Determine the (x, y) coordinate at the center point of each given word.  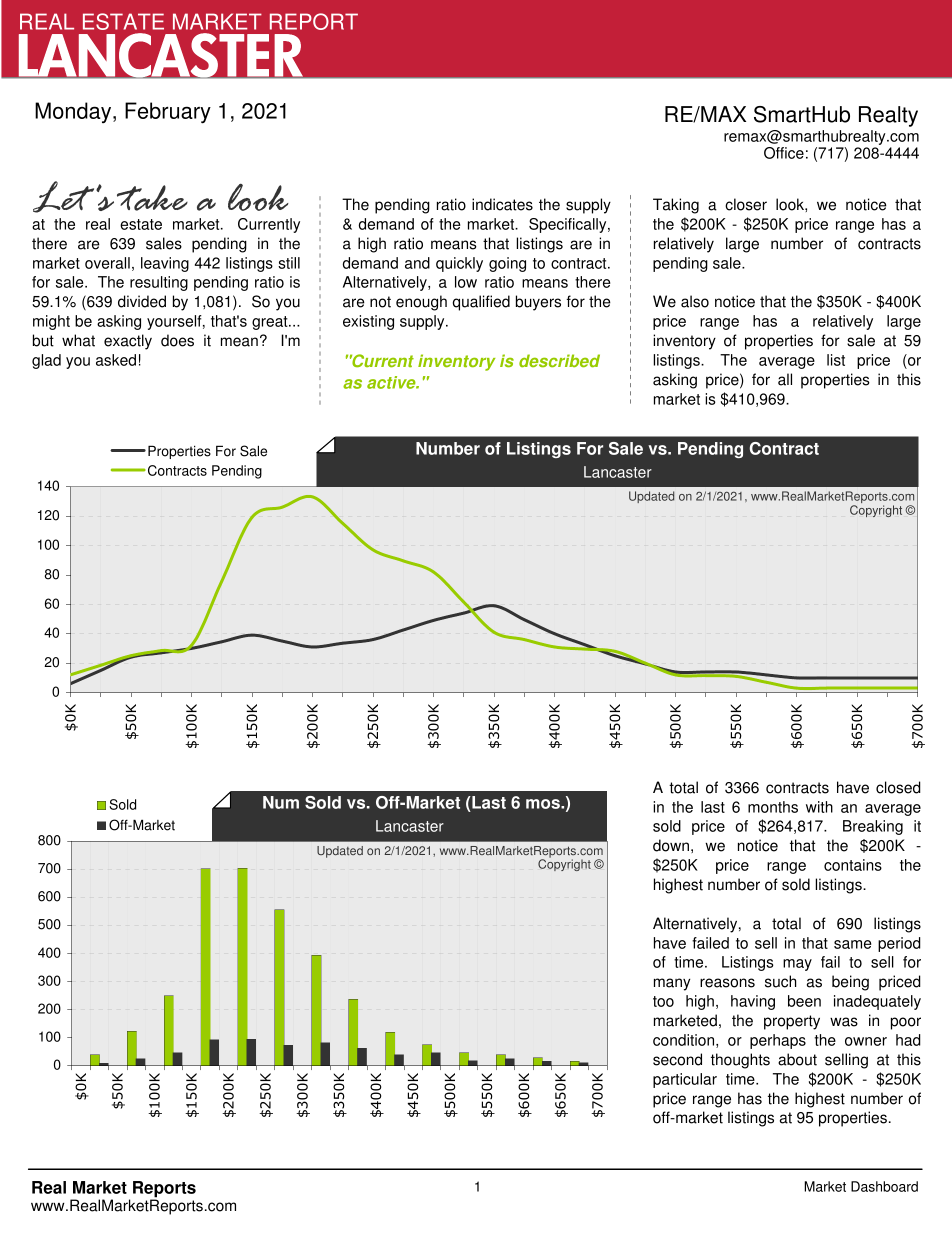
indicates (502, 204)
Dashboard (884, 1186)
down (671, 845)
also (695, 301)
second (677, 1059)
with (819, 807)
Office (784, 153)
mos (544, 804)
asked (116, 360)
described (559, 361)
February (168, 113)
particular (685, 1080)
